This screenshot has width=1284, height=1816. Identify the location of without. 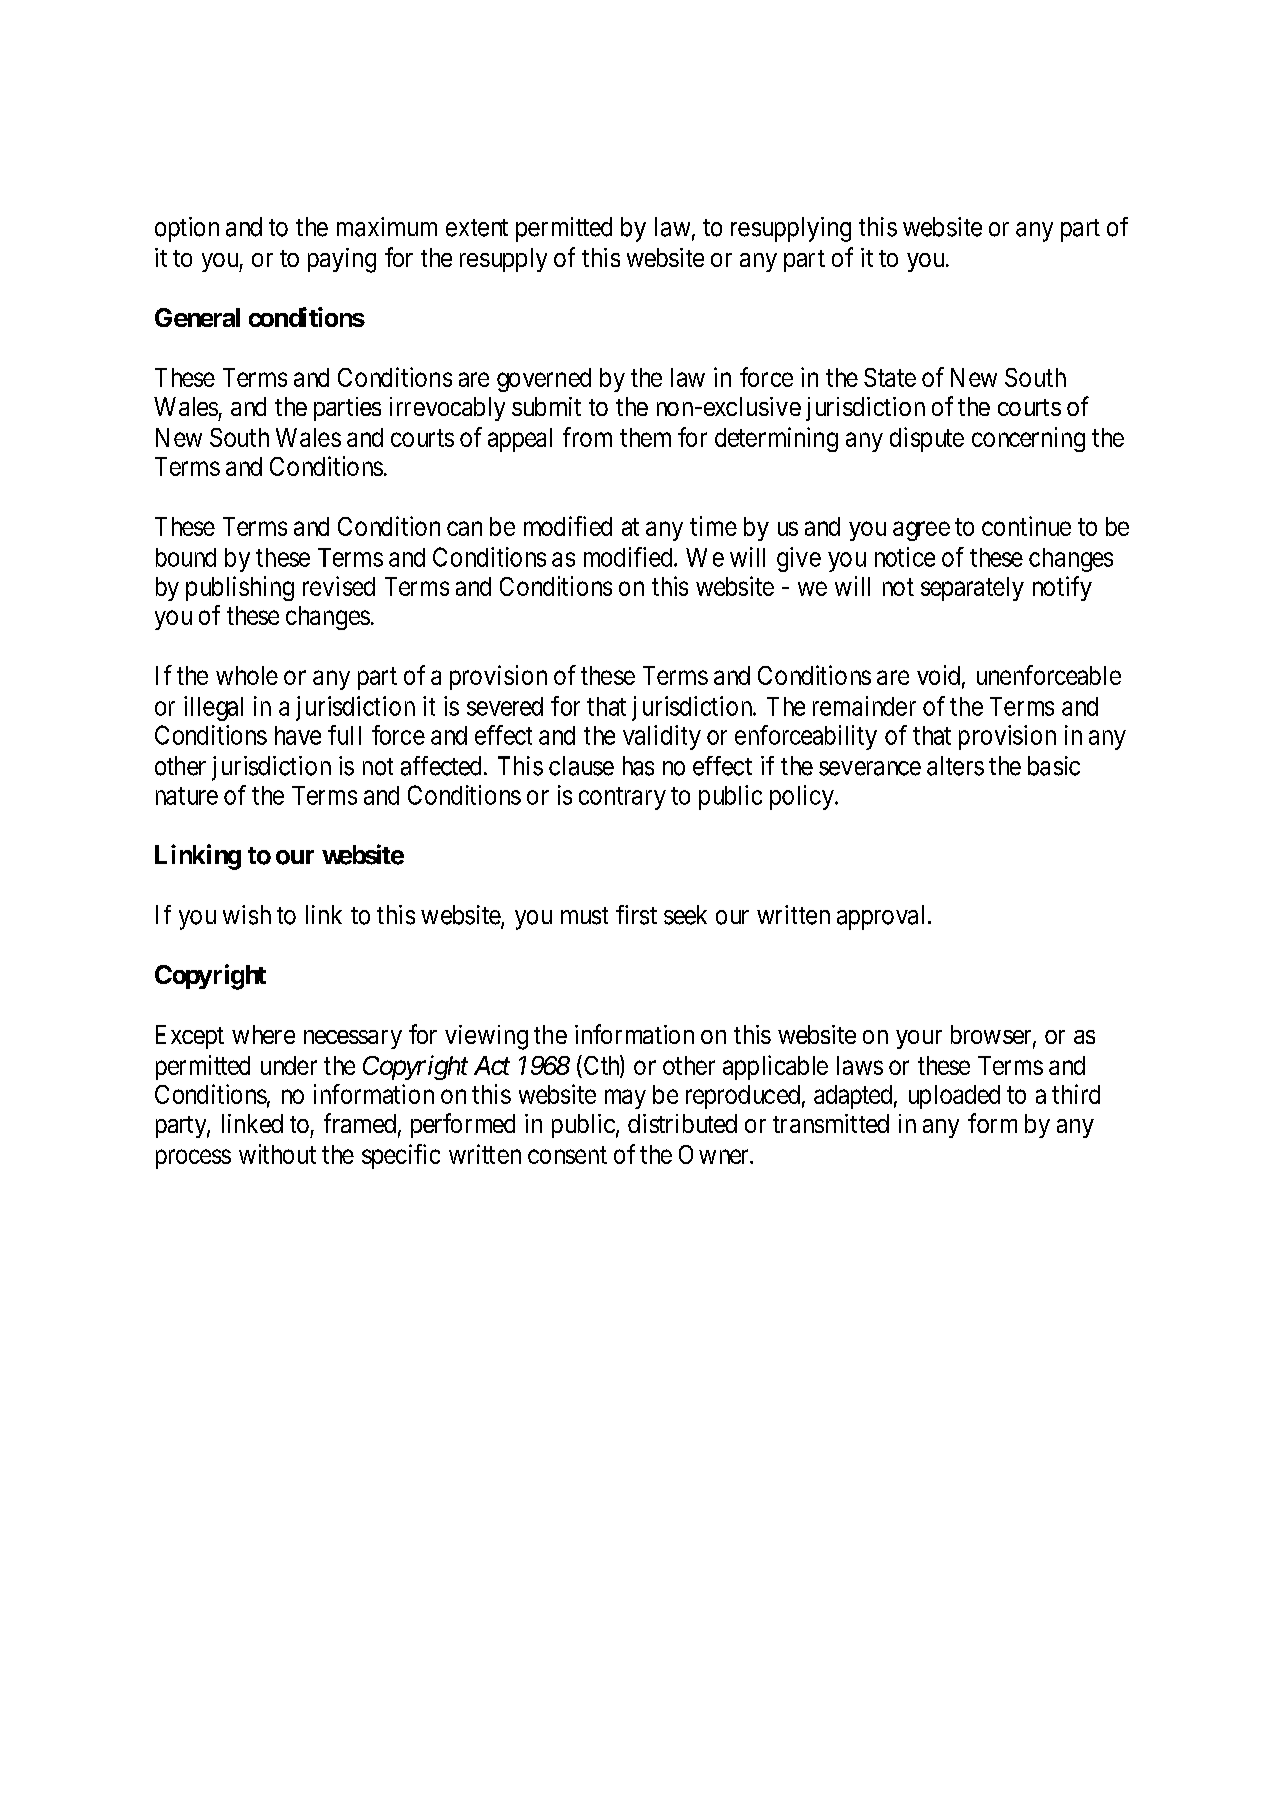
(277, 1154).
